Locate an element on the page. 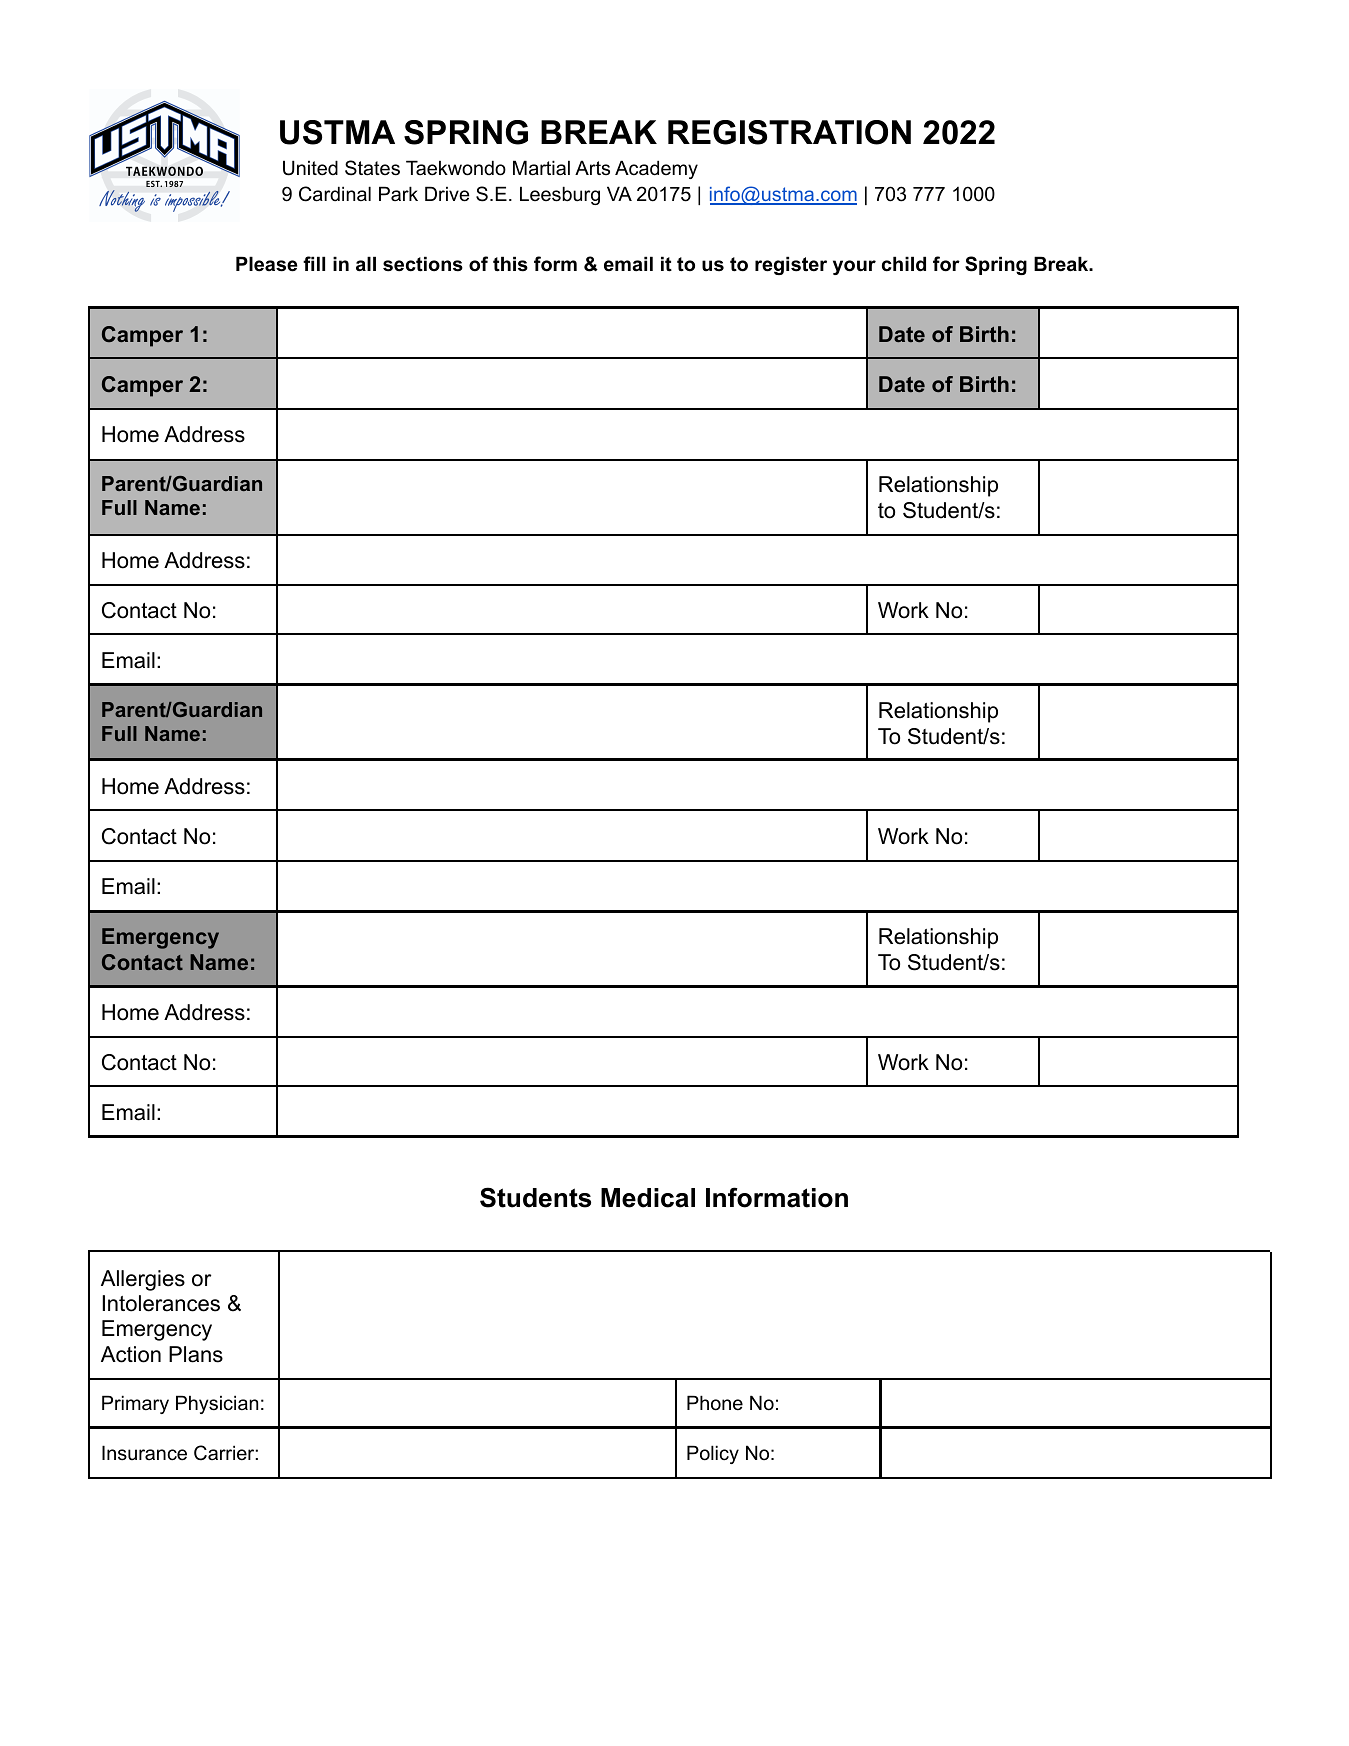 This page has width=1349, height=1746. Allergies is located at coordinates (143, 1280).
